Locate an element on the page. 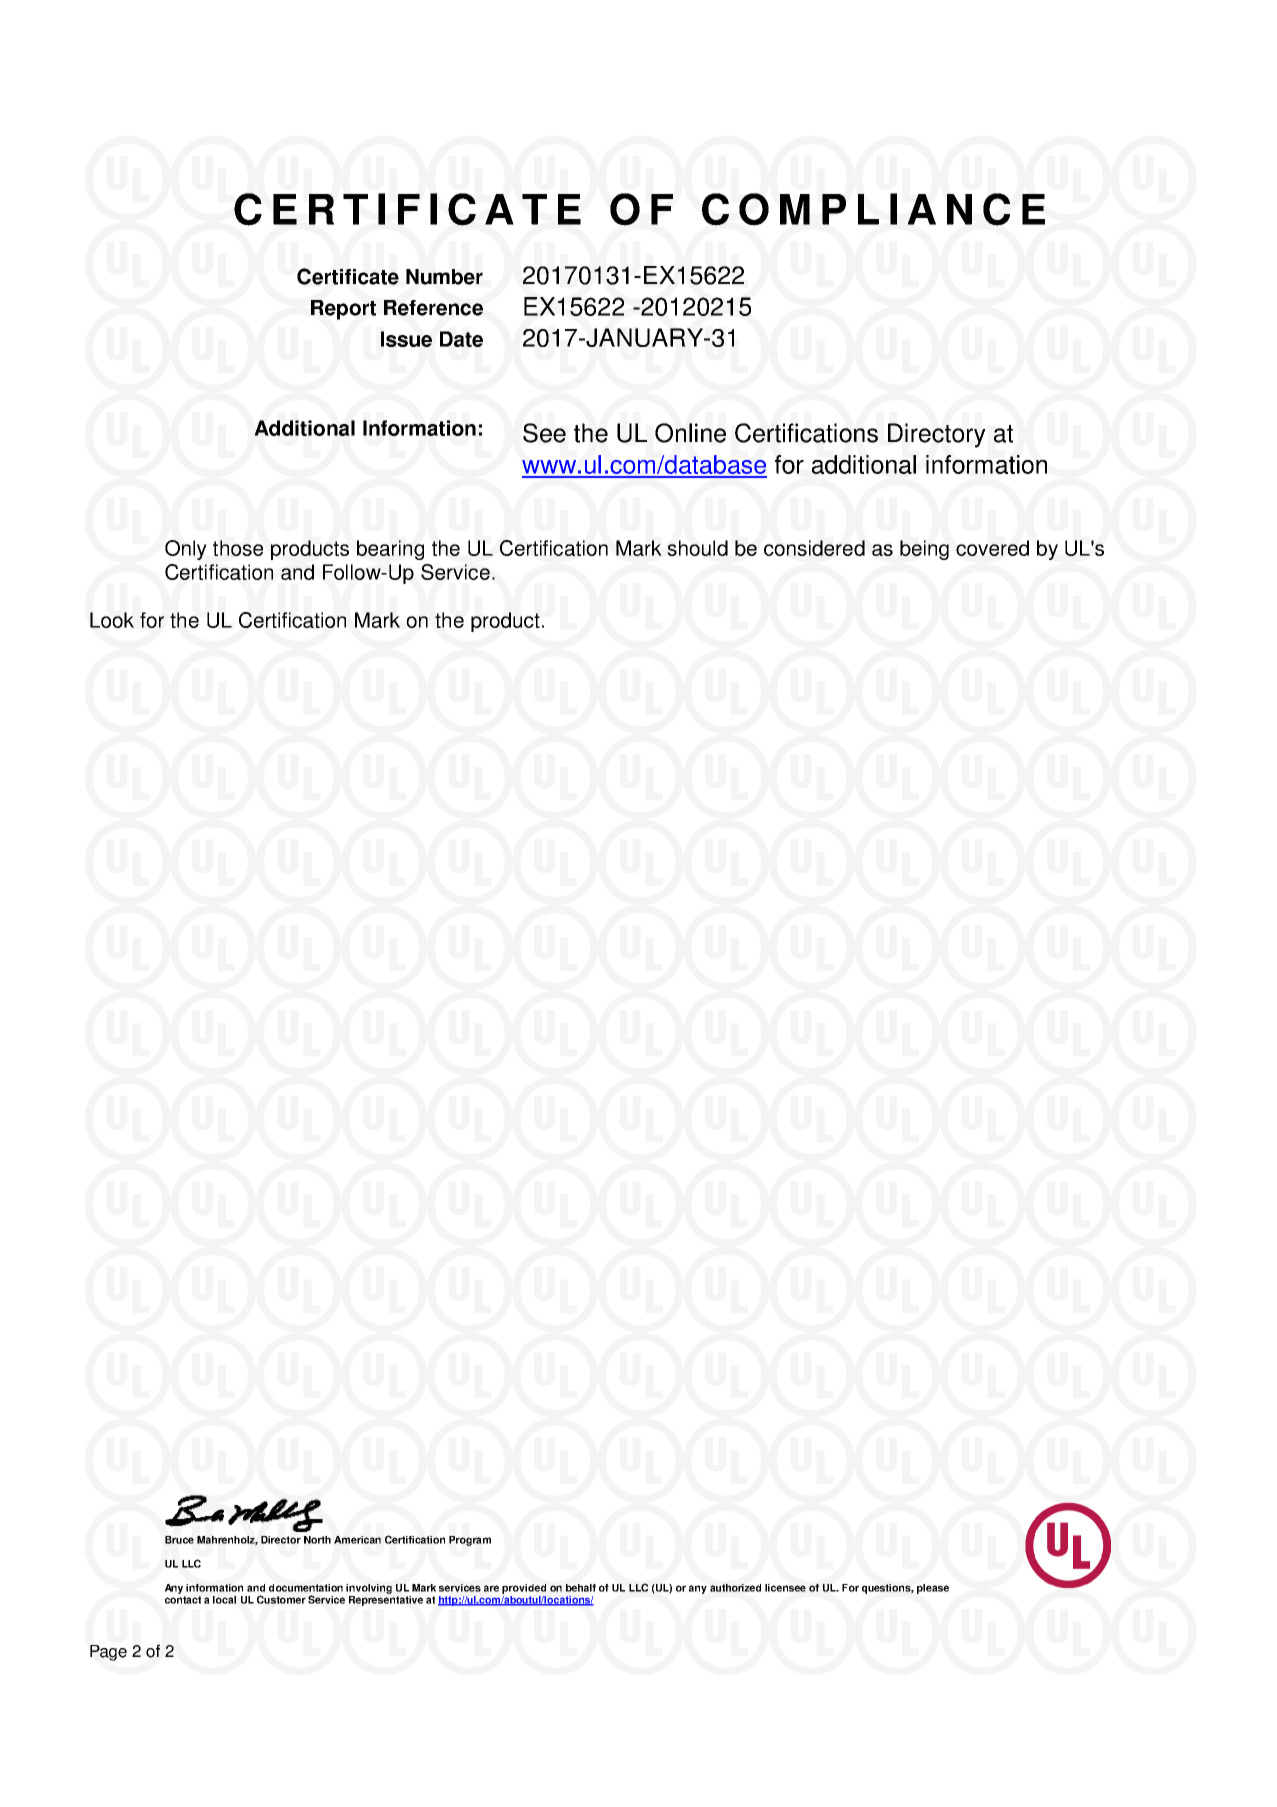 The width and height of the image is (1277, 1807). local is located at coordinates (224, 1600).
